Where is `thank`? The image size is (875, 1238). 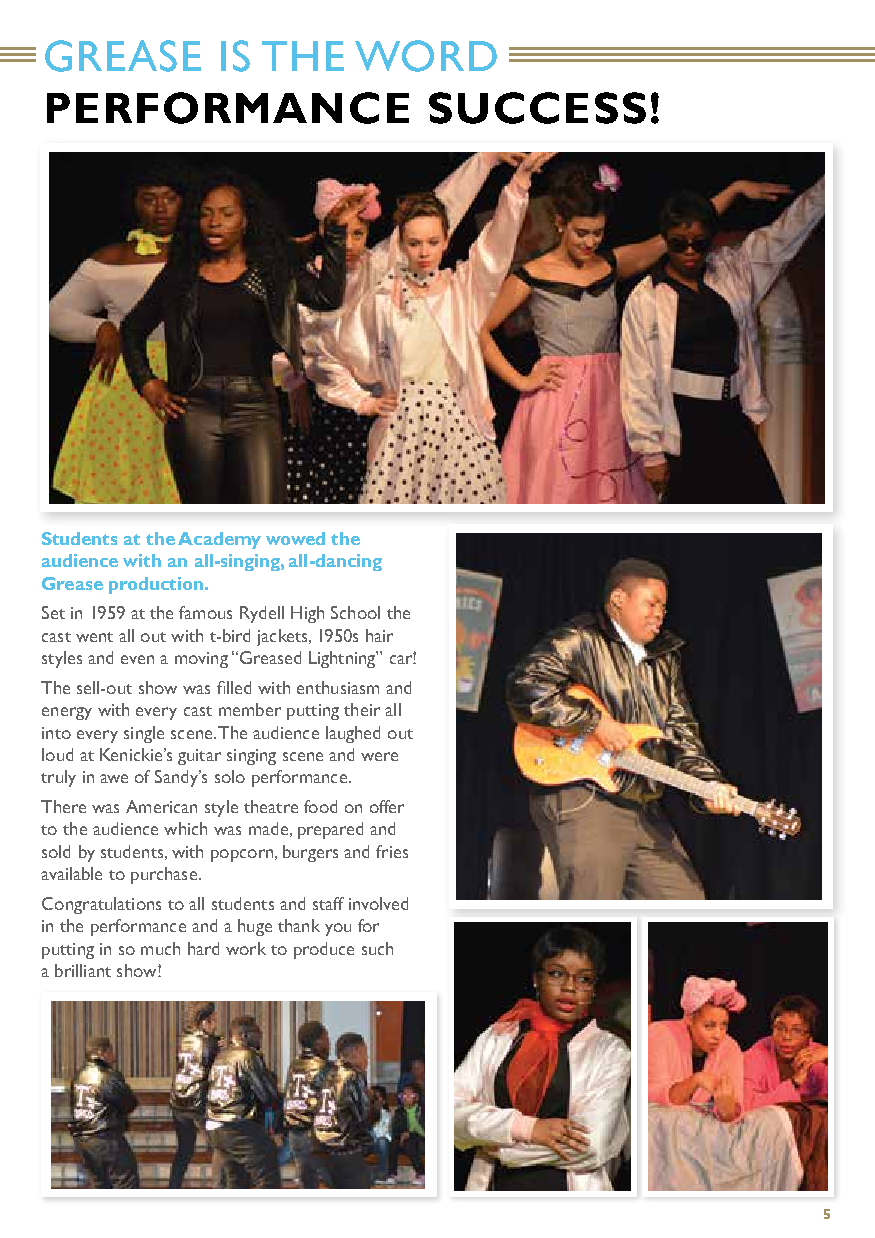
thank is located at coordinates (299, 925).
